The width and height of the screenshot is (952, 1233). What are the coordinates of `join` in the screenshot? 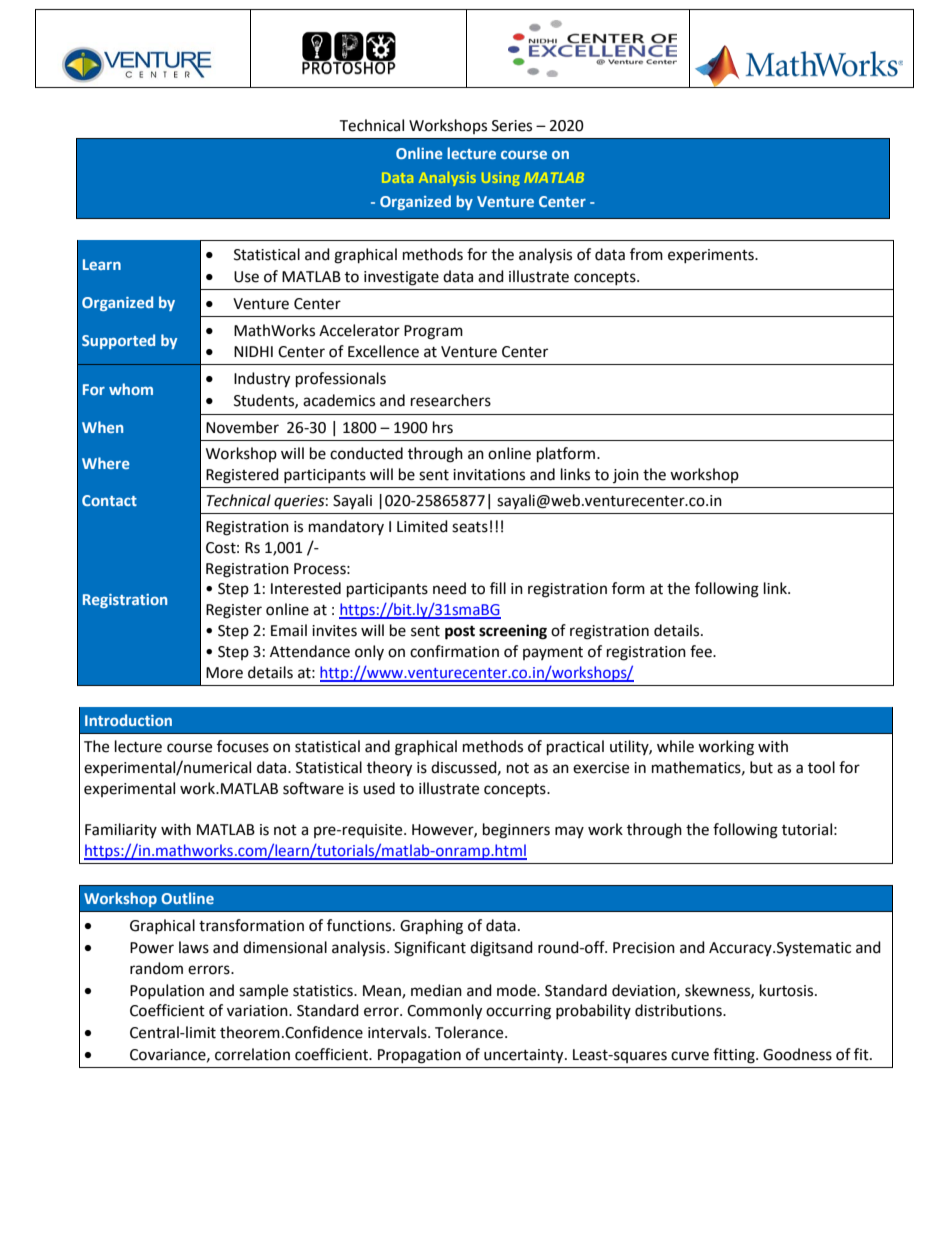 It's located at (626, 476).
